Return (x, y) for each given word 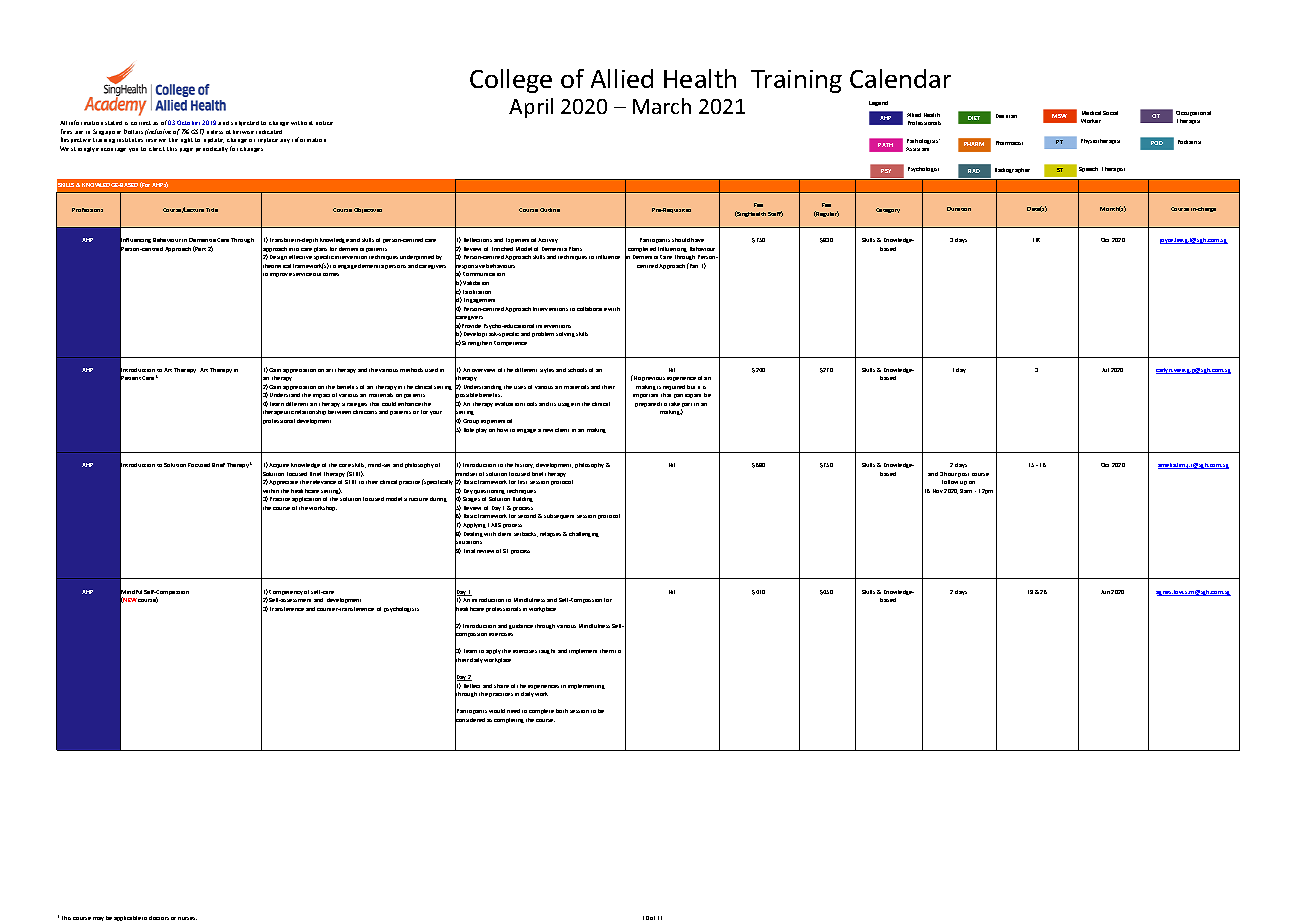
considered (470, 720)
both (562, 711)
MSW (1059, 116)
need (513, 711)
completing (509, 720)
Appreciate (283, 482)
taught (547, 651)
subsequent (559, 516)
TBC (1036, 240)
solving (565, 334)
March (662, 106)
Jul (1105, 370)
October (190, 122)
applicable (127, 918)
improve (281, 275)
